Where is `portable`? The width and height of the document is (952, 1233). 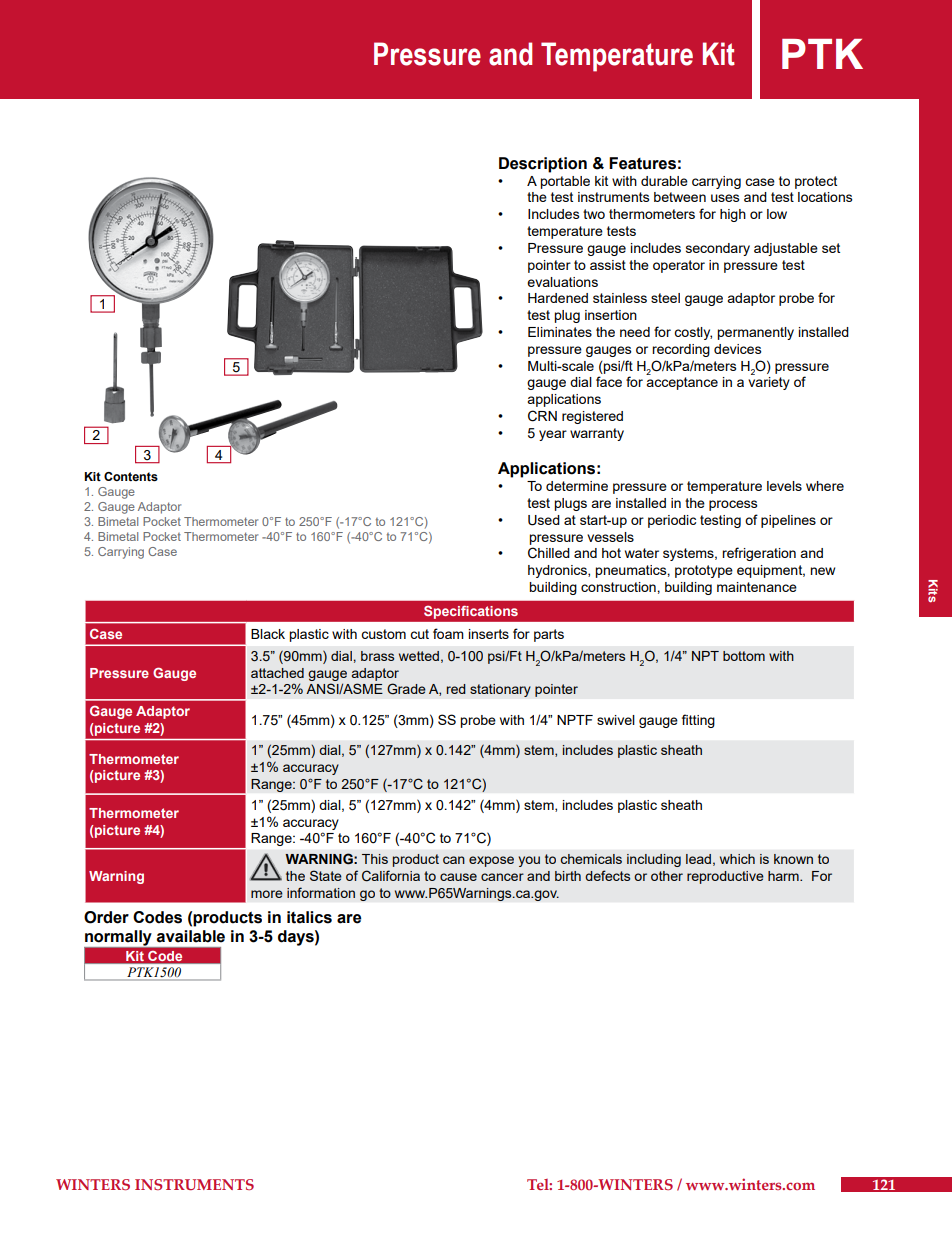 portable is located at coordinates (565, 182).
